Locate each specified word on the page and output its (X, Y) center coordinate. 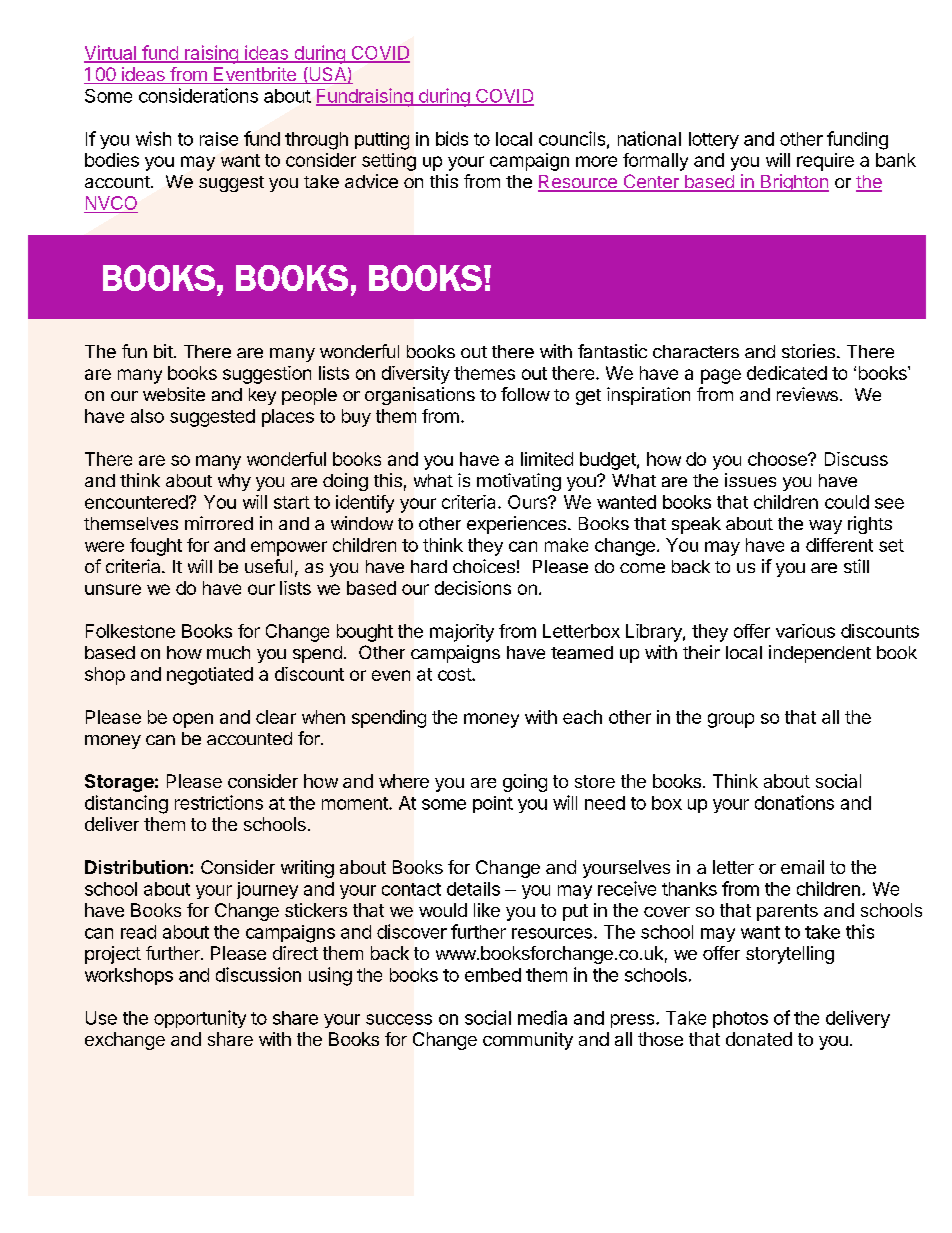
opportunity (200, 1019)
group (731, 720)
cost (455, 674)
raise (219, 139)
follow (525, 394)
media (542, 1017)
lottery (714, 140)
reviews (807, 394)
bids (452, 138)
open (193, 720)
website (174, 394)
